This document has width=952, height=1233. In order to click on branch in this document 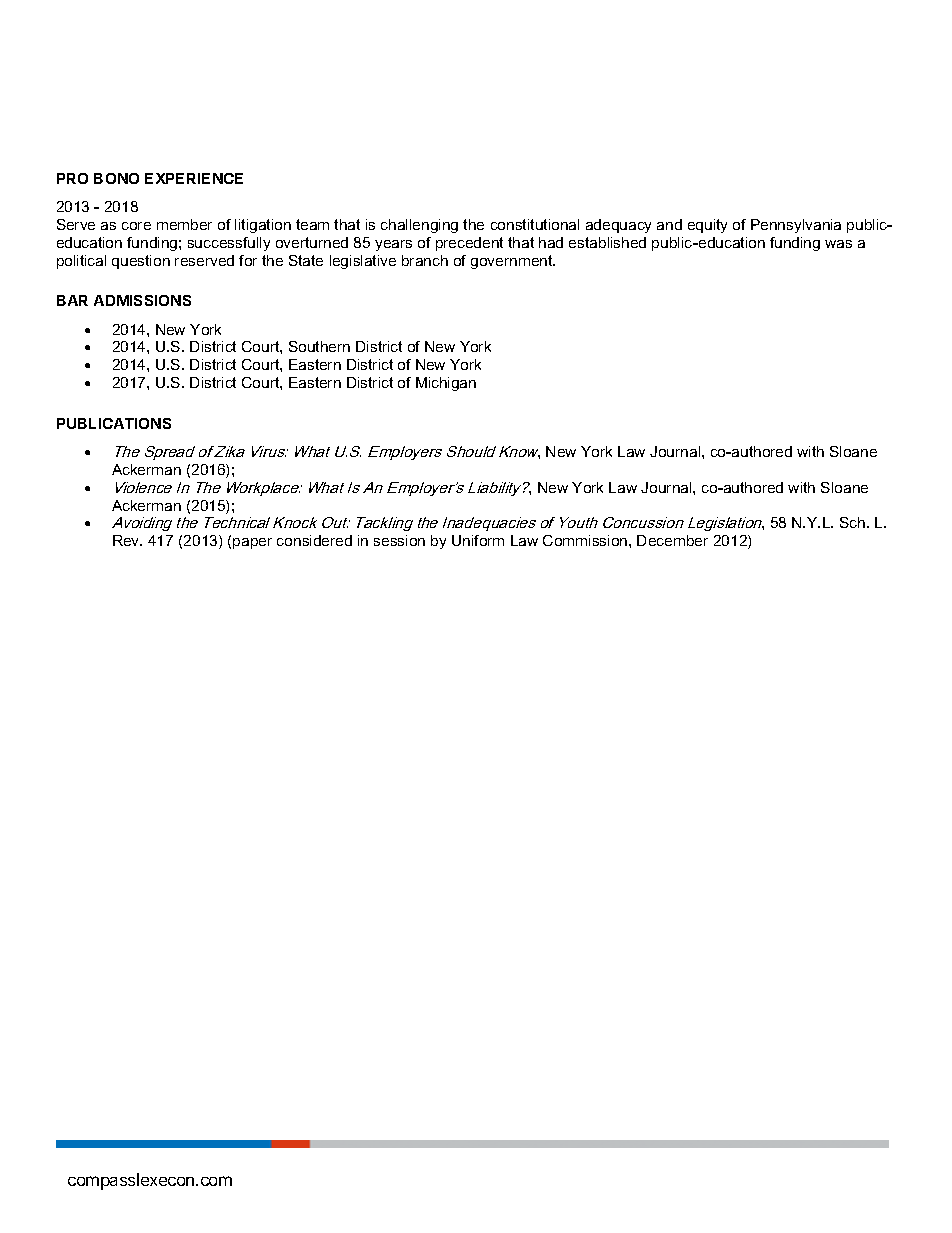, I will do `click(425, 260)`.
